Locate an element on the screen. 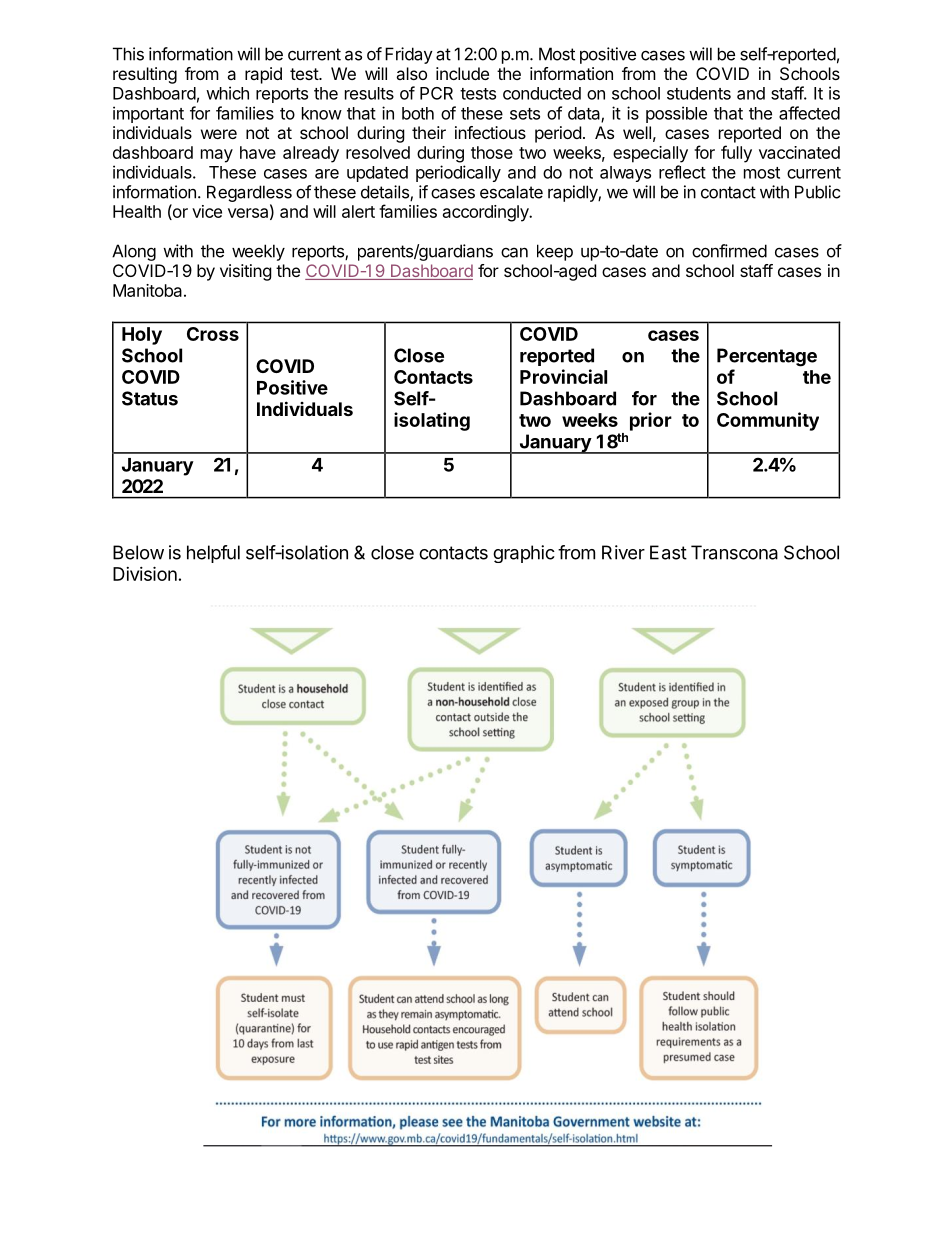 This screenshot has width=952, height=1233. graphic is located at coordinates (524, 554).
